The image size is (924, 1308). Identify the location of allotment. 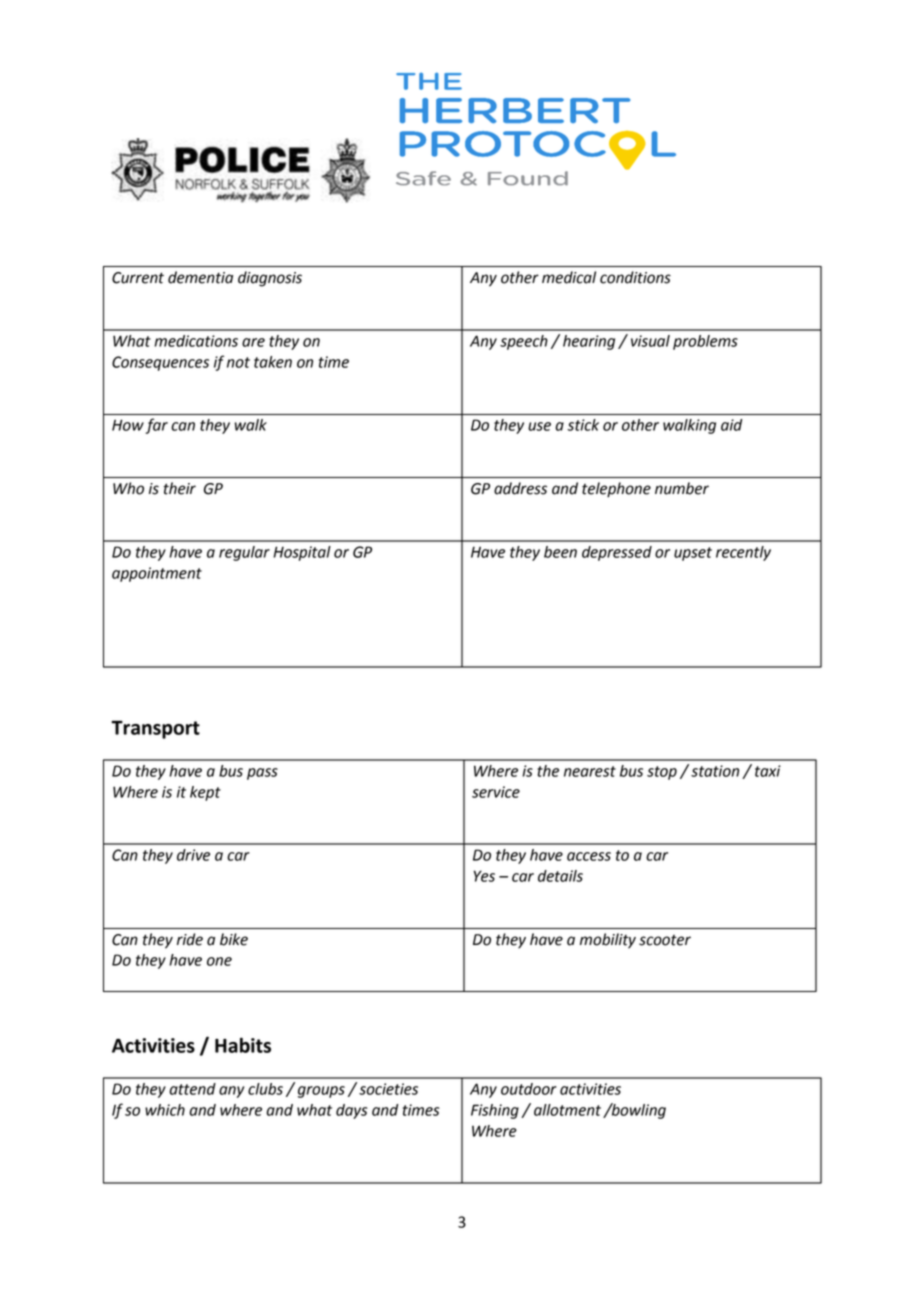
(567, 1110).
